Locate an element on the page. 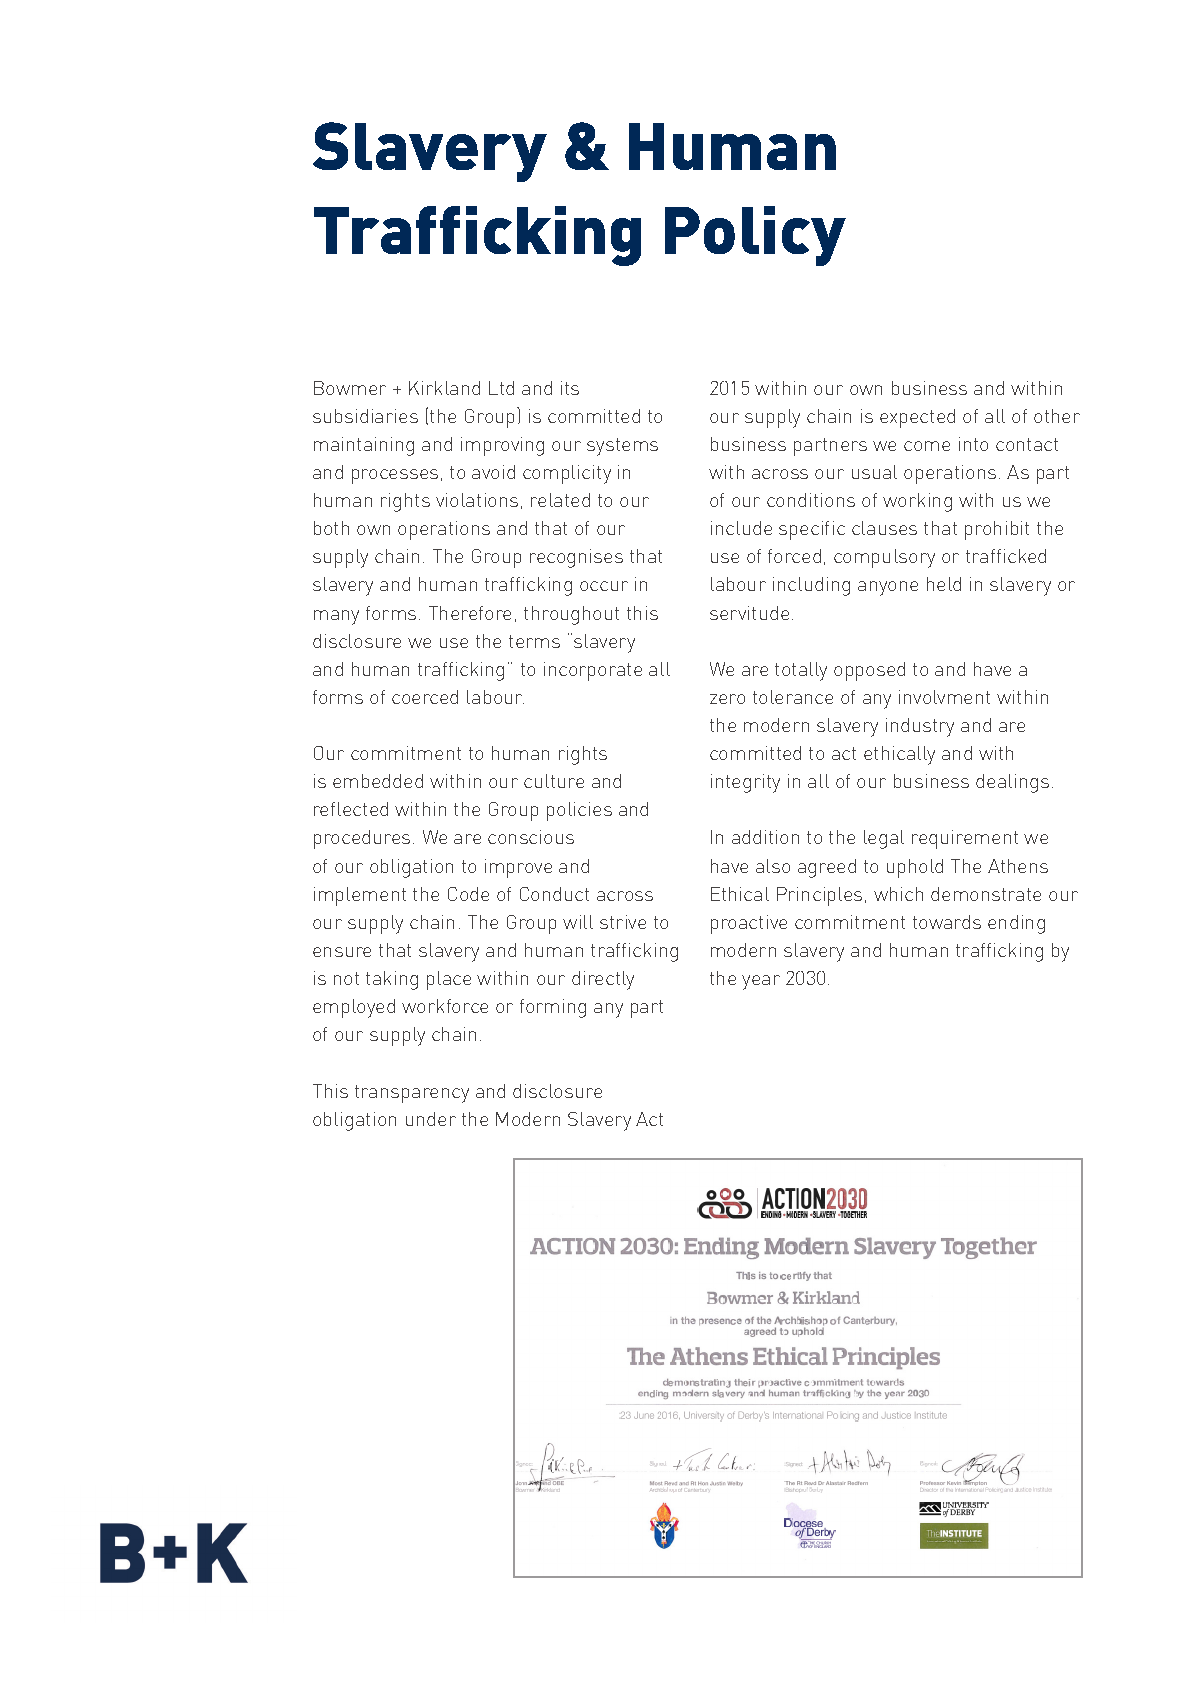 This page has height=1691, width=1196. ending is located at coordinates (1016, 924).
